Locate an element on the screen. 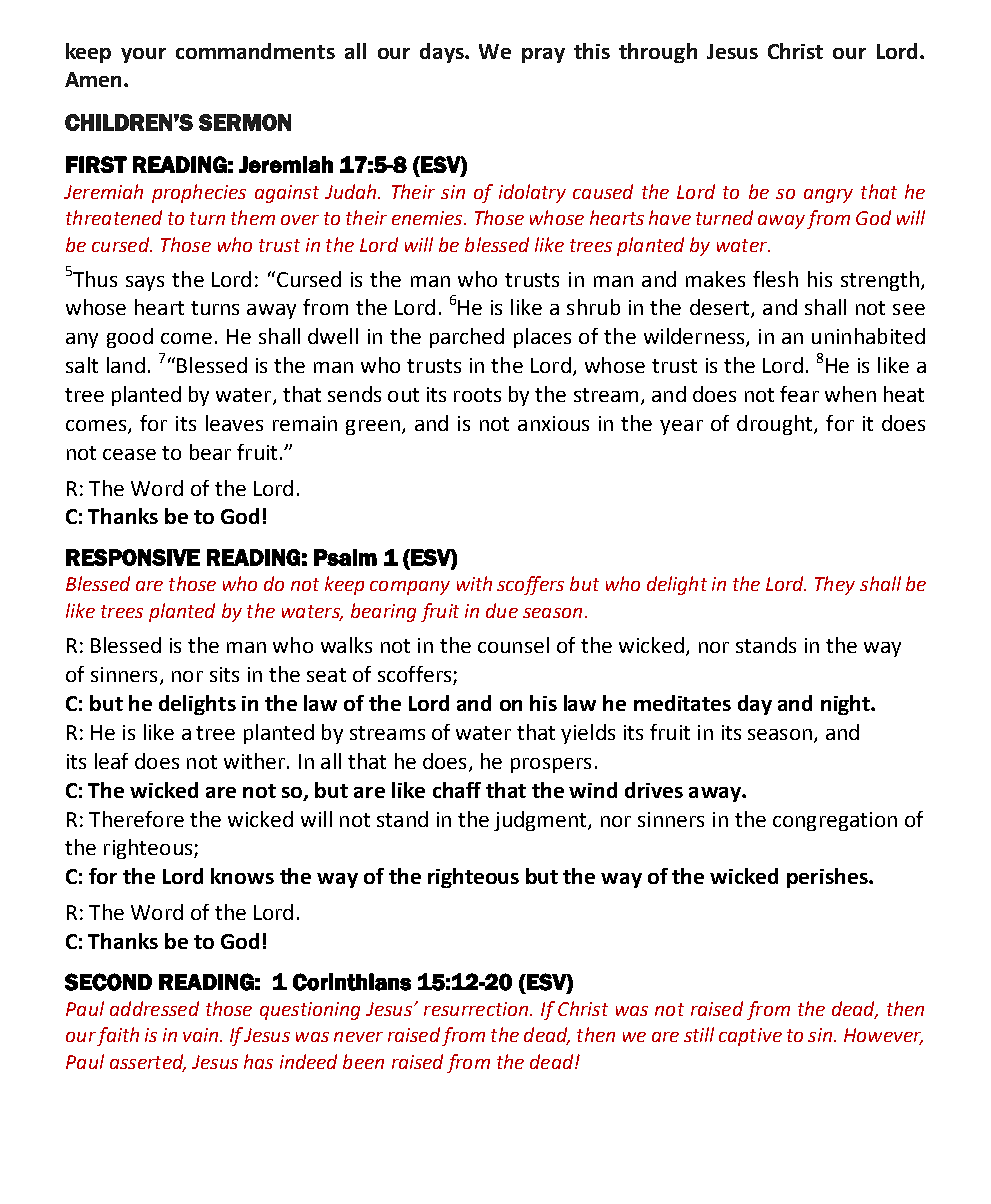  sits is located at coordinates (224, 674).
